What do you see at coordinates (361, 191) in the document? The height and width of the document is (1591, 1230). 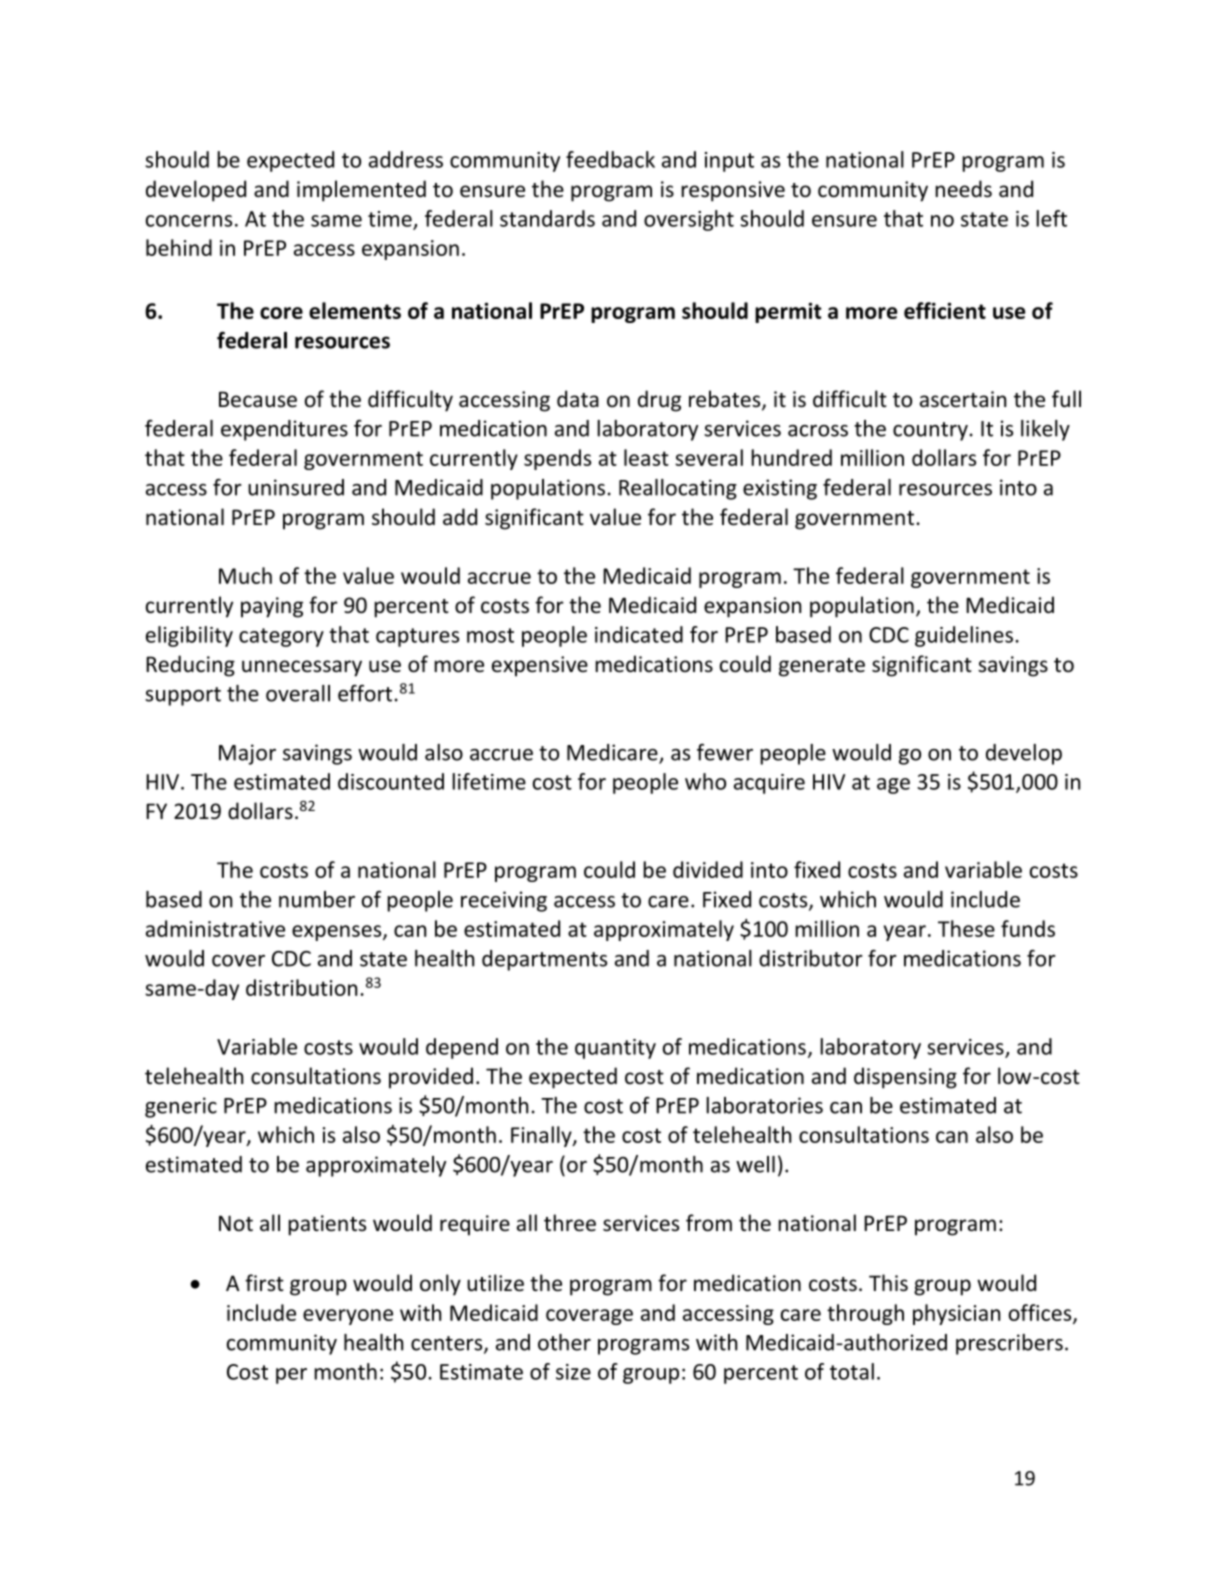 I see `implemented` at bounding box center [361, 191].
